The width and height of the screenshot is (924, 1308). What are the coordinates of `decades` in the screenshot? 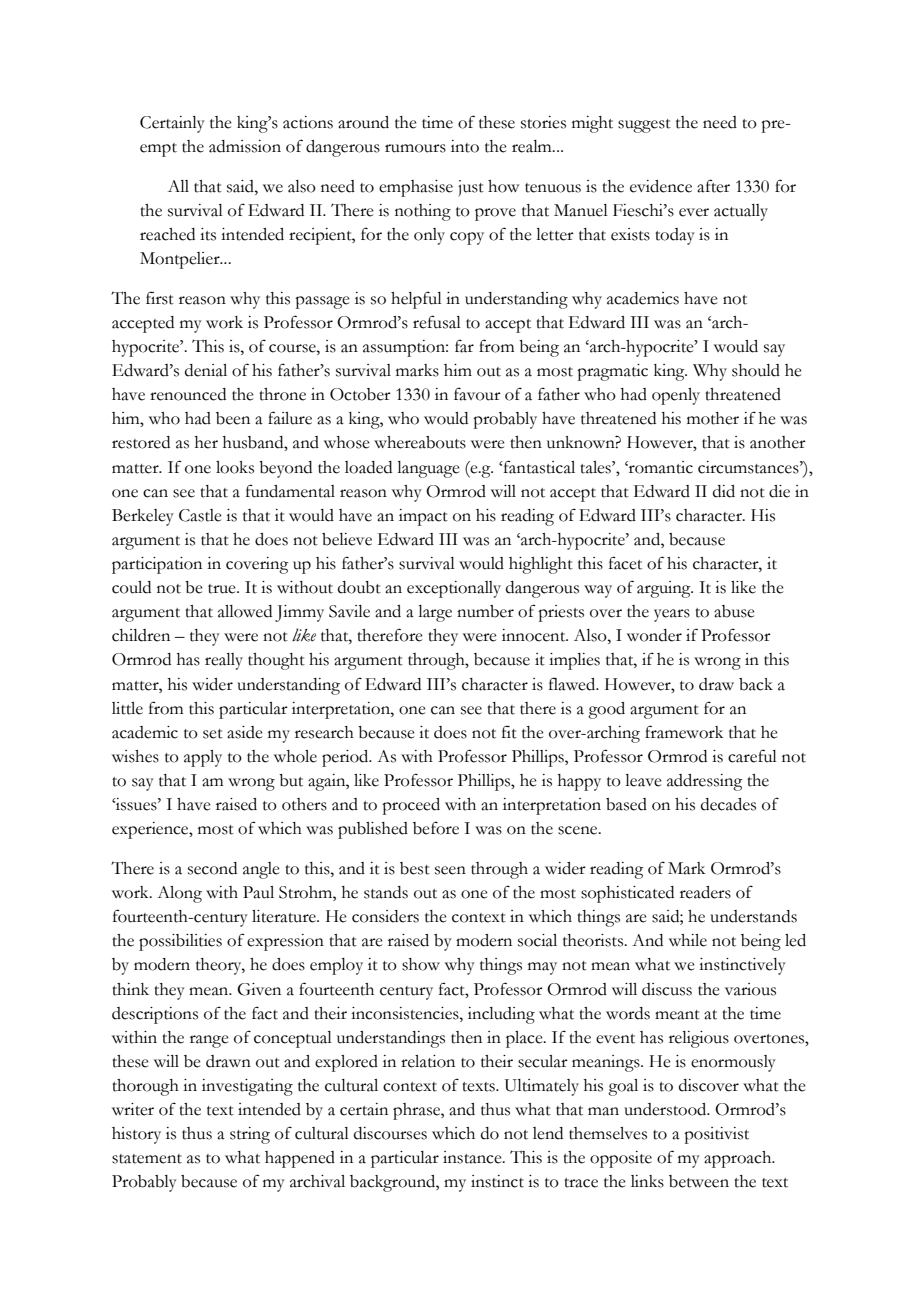 It's located at (728, 804).
